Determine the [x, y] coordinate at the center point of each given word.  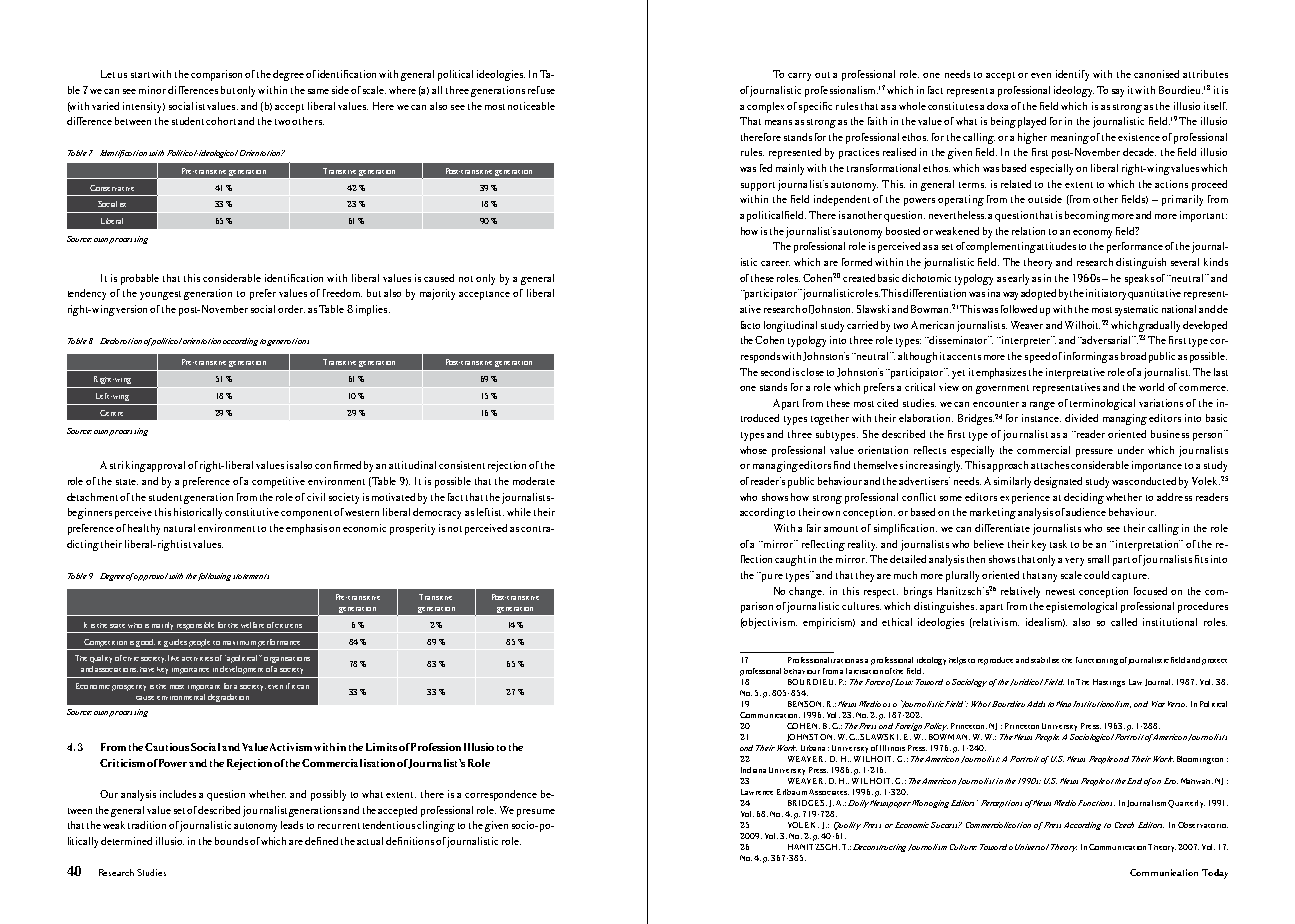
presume [536, 813]
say [1118, 93]
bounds [231, 841]
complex [765, 107]
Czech [1124, 825]
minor [152, 90]
